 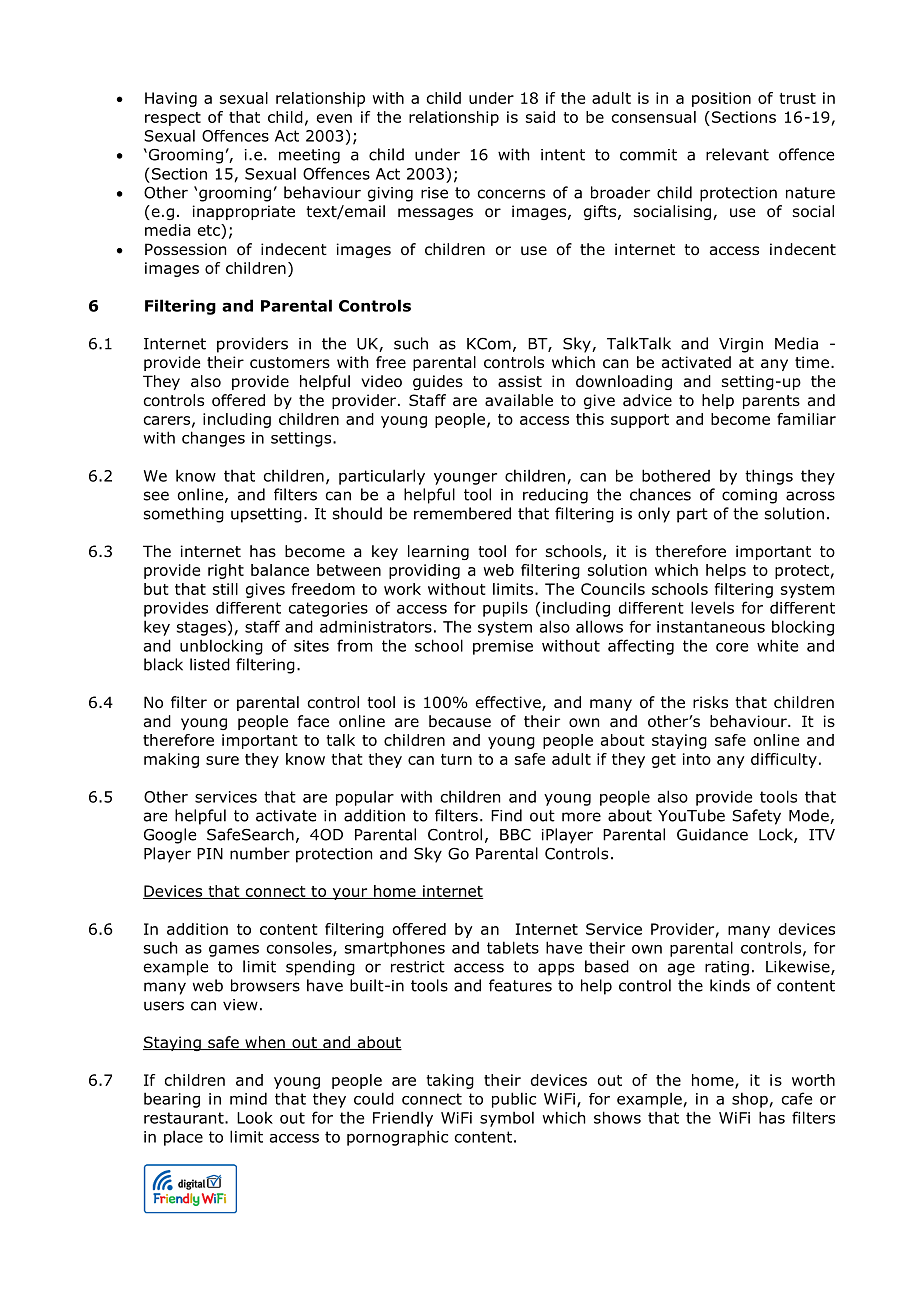 I want to click on respect, so click(x=173, y=119).
